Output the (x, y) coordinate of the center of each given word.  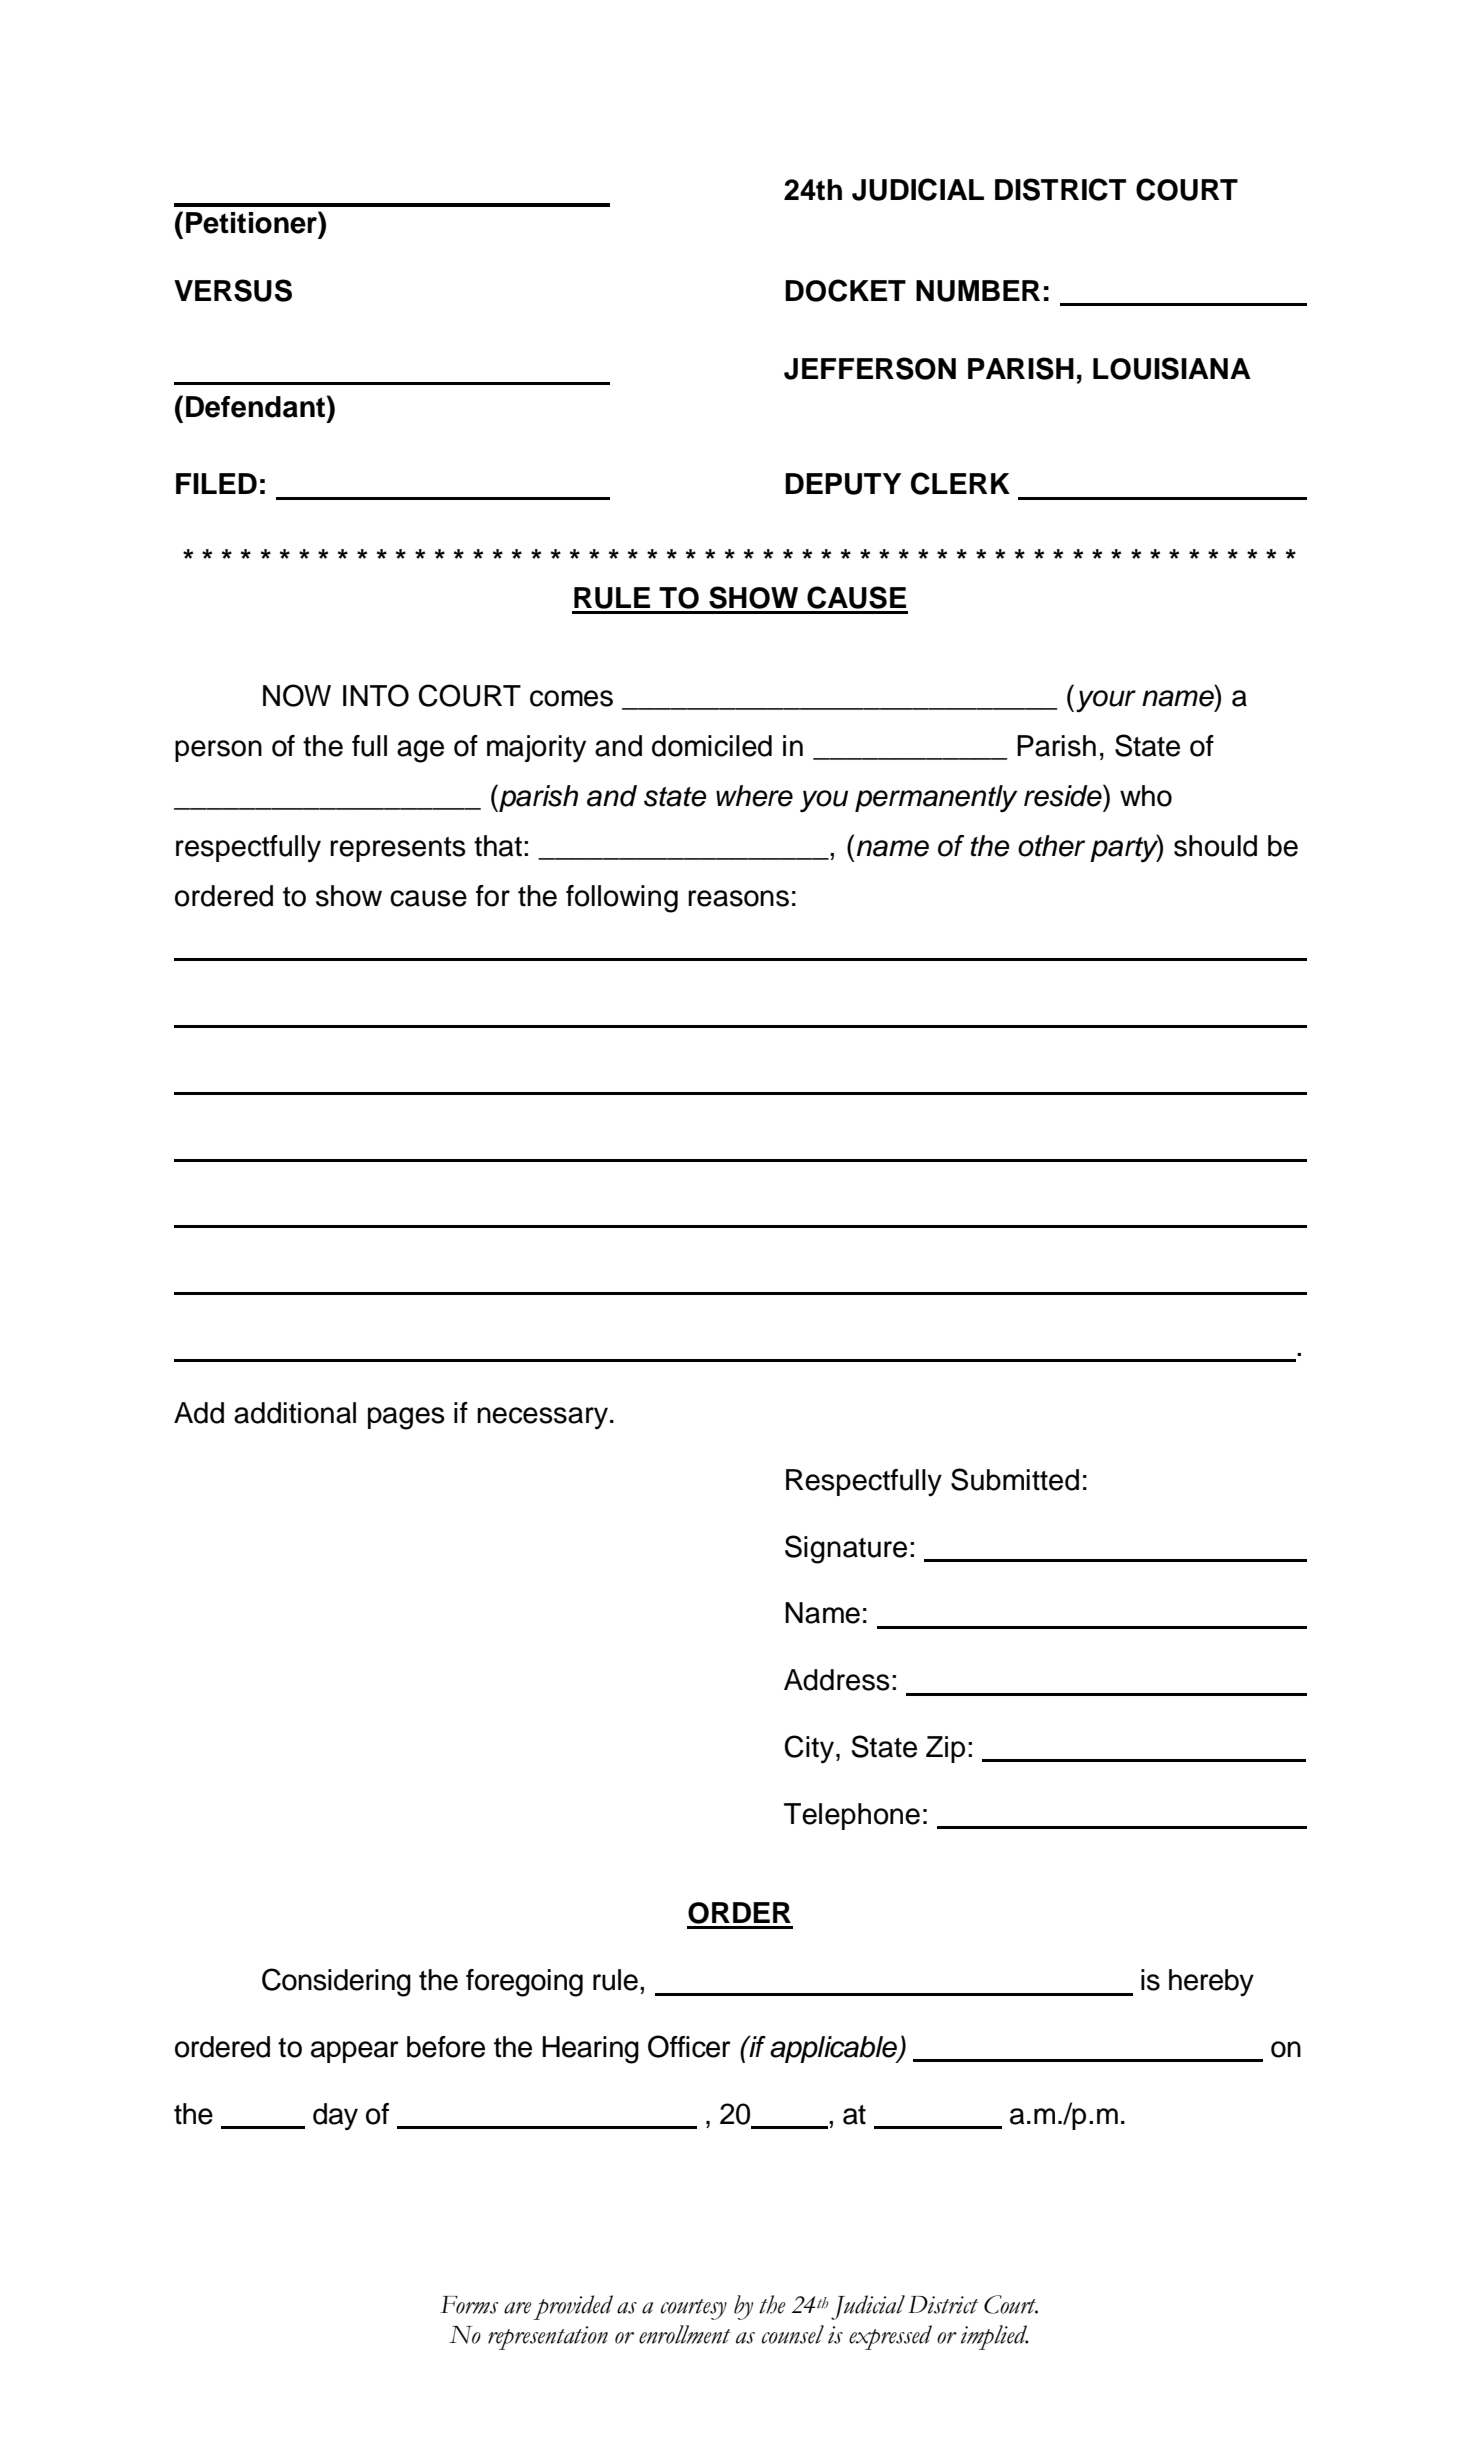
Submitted (1015, 1479)
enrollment (685, 2334)
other (1051, 846)
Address (837, 1680)
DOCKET (845, 290)
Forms (469, 2305)
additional (295, 1413)
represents (398, 849)
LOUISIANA (1172, 368)
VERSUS (233, 290)
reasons (738, 898)
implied (994, 2337)
